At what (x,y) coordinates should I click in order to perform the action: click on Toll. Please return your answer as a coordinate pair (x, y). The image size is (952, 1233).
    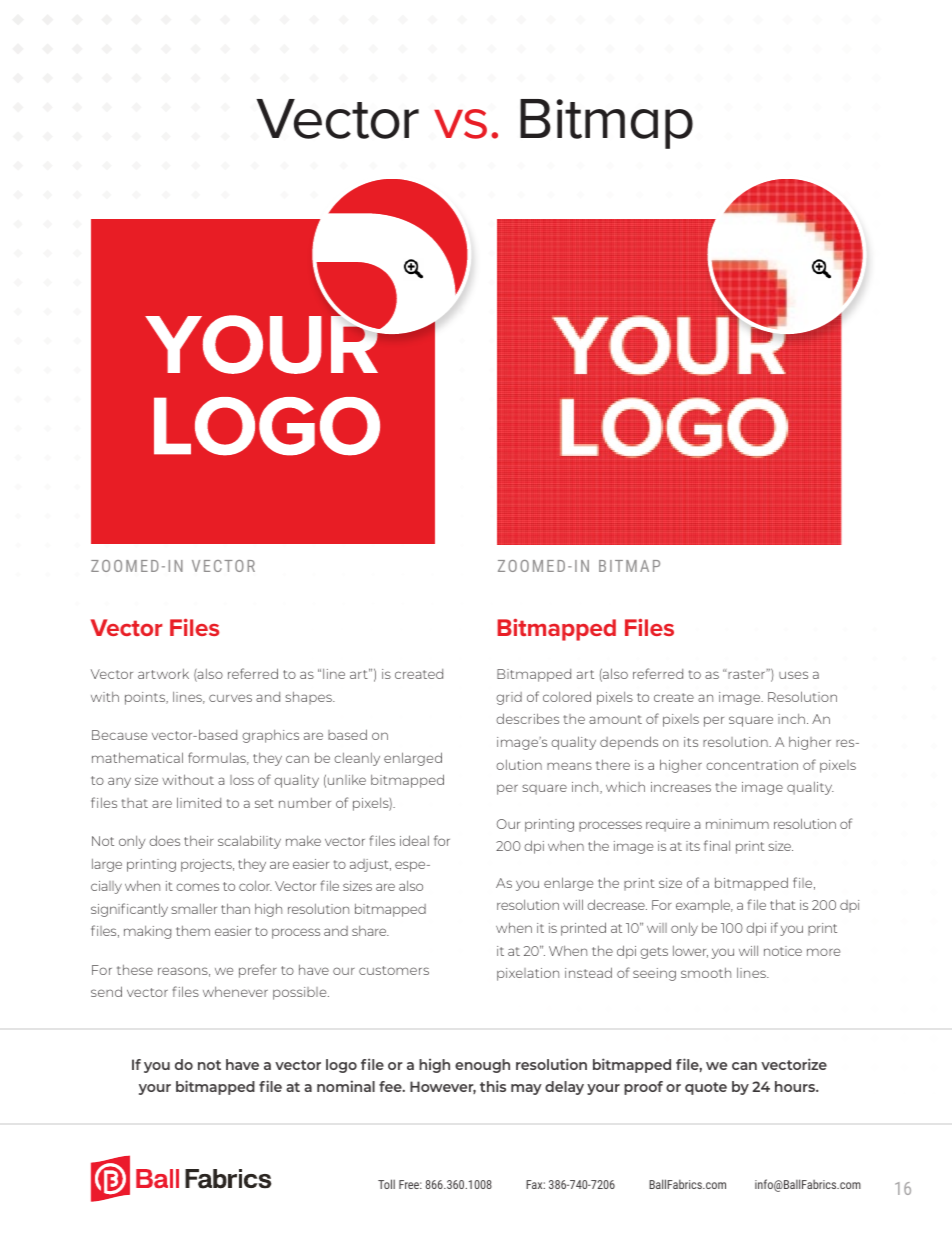
    Looking at the image, I should click on (386, 1184).
